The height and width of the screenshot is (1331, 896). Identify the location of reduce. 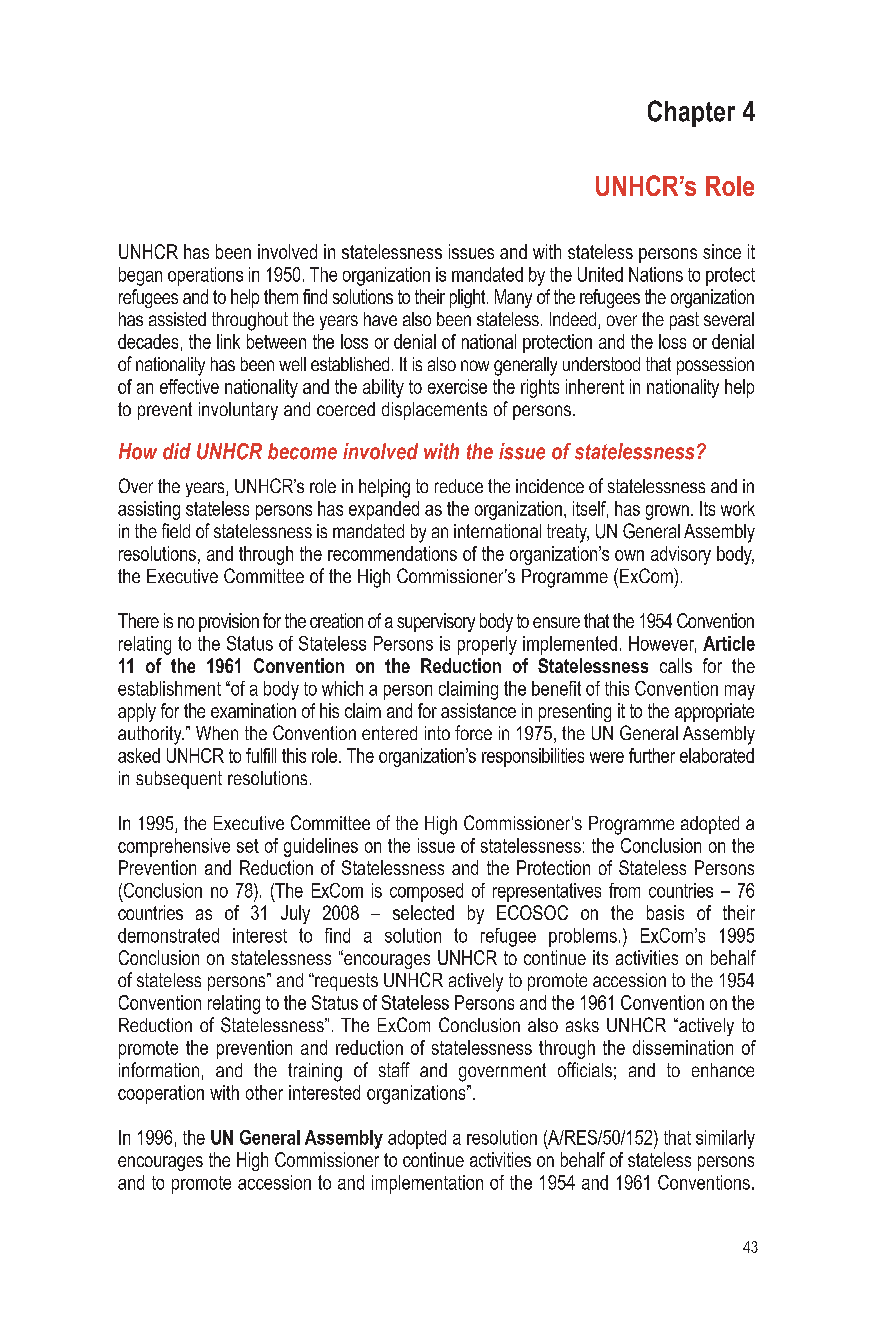
(459, 486).
